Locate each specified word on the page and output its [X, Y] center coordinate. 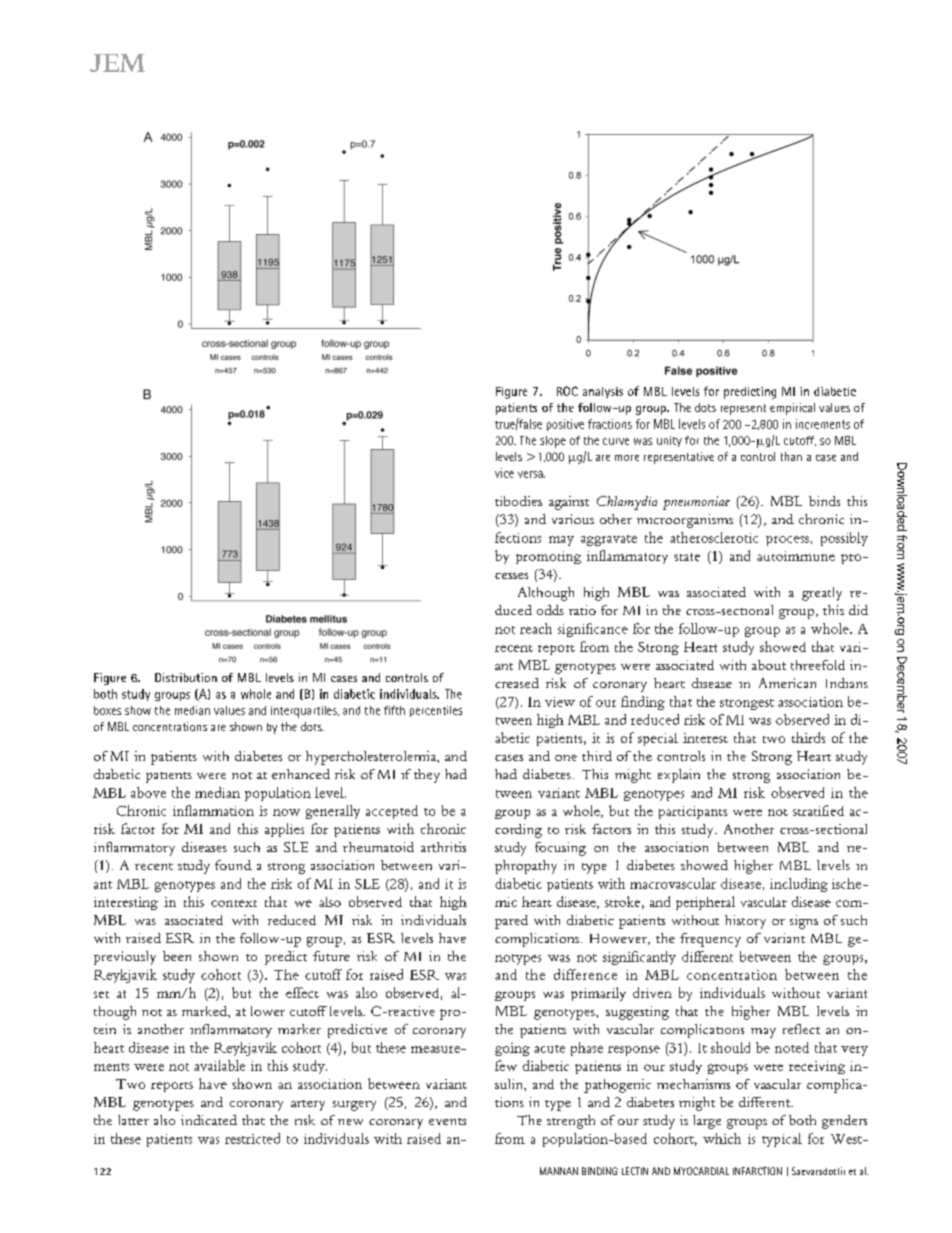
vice [504, 473]
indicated [209, 1120]
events [447, 1121]
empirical [792, 409]
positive [565, 425]
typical [782, 1140]
